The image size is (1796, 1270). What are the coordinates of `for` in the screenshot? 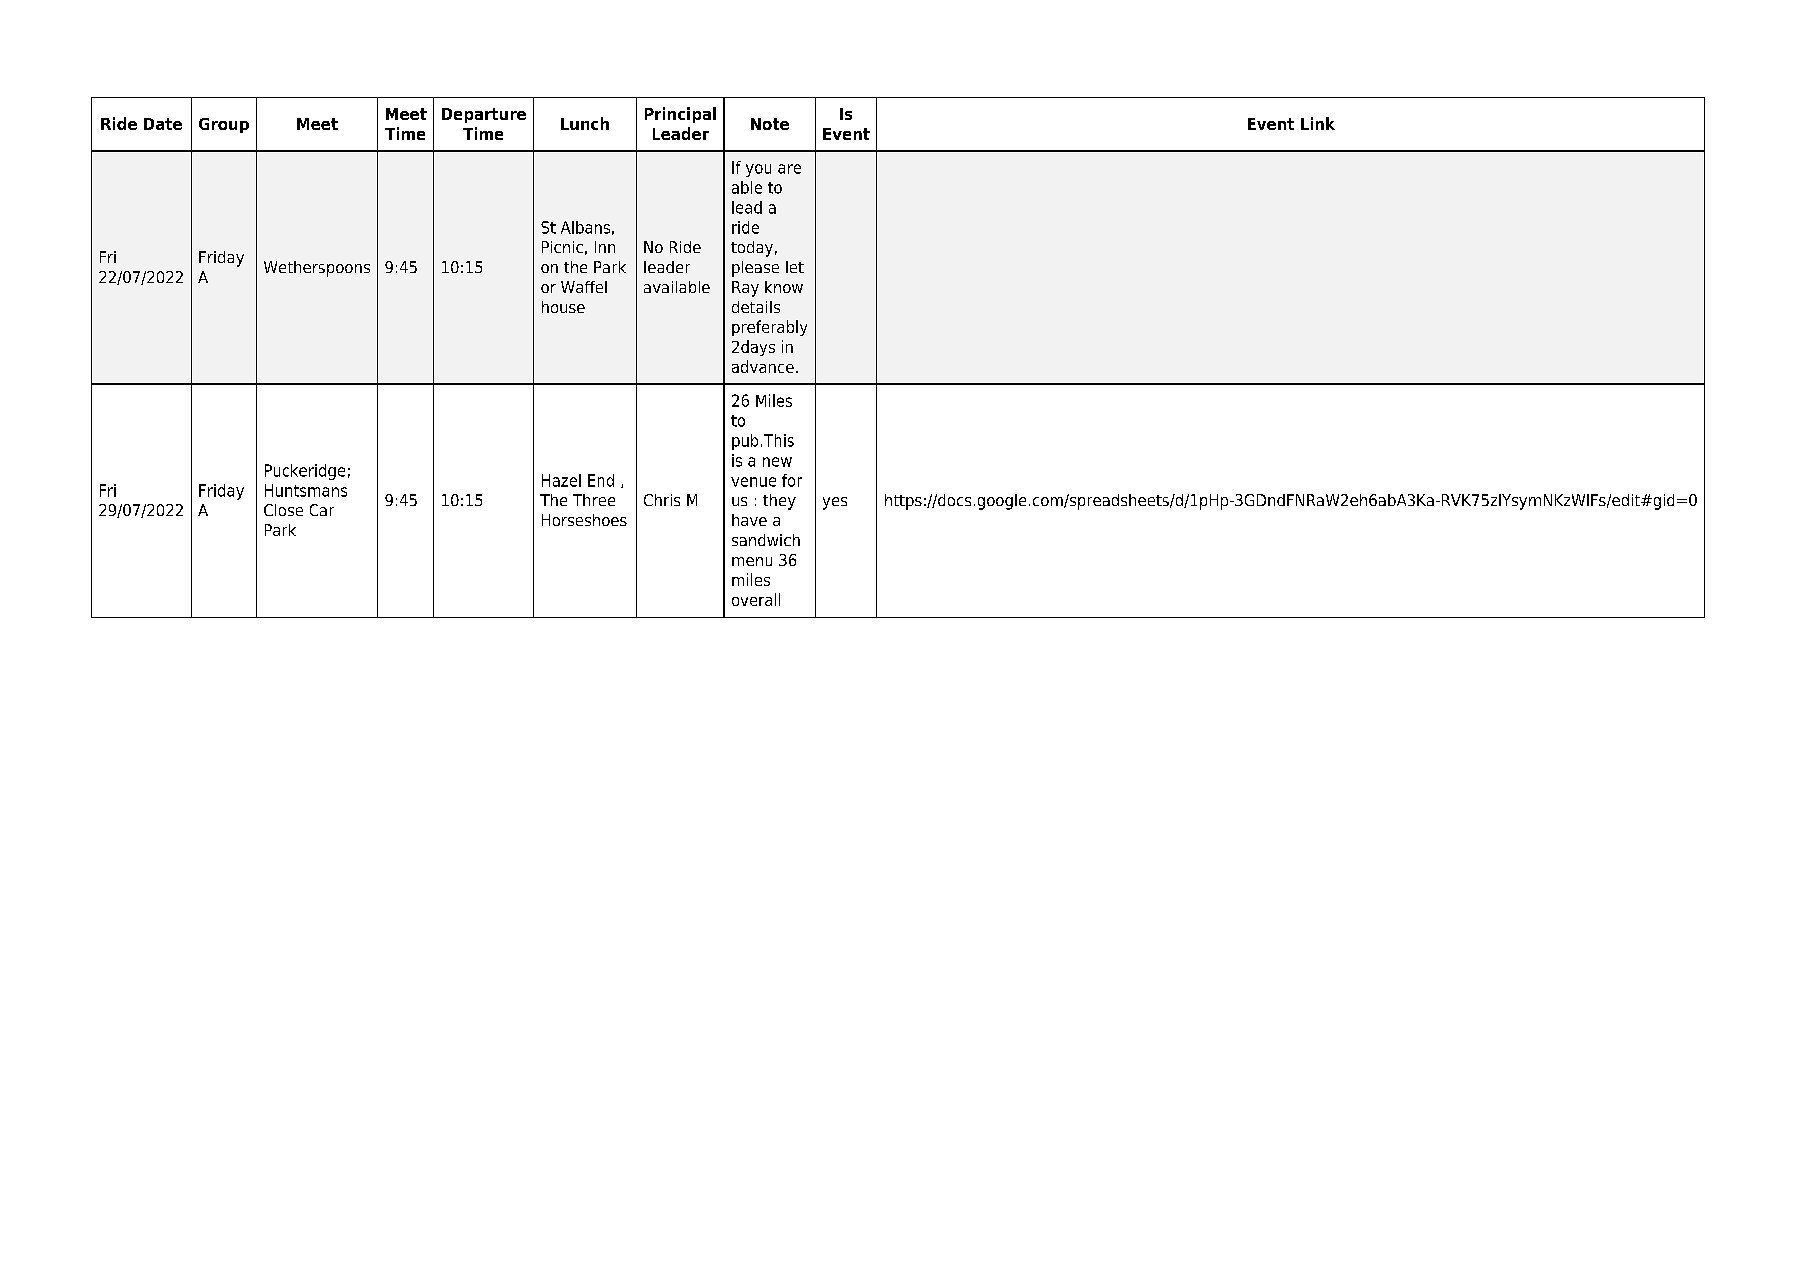 It's located at (792, 480).
